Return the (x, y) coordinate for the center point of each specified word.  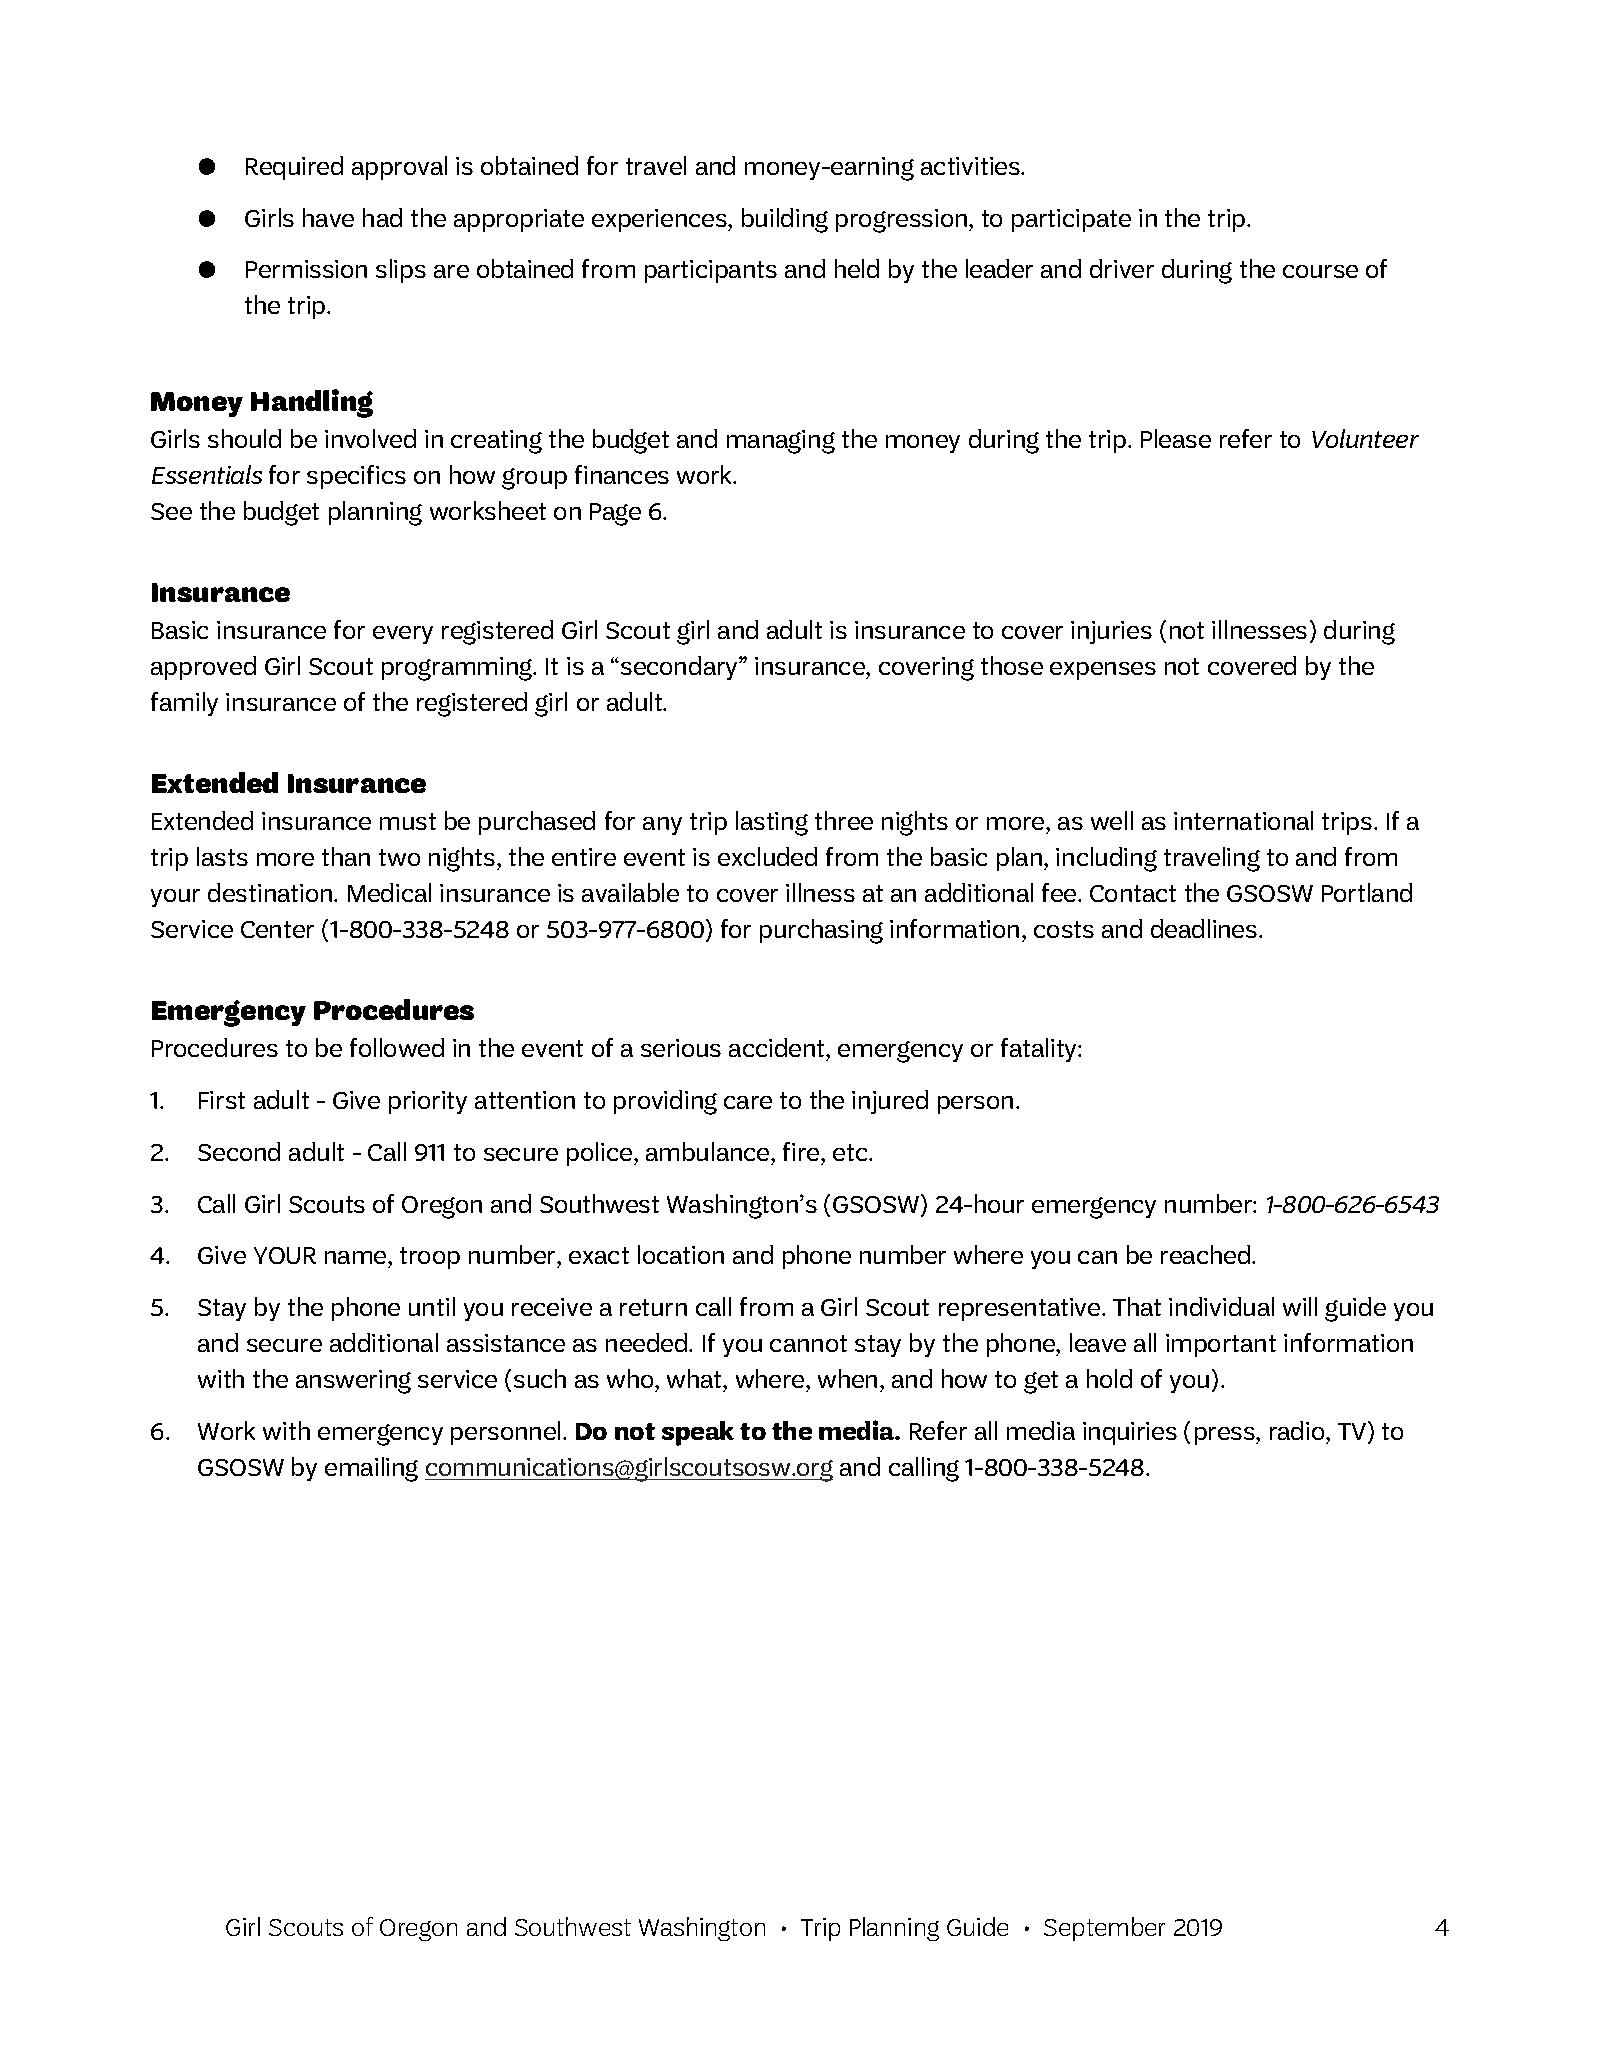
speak (698, 1433)
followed (397, 1047)
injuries (1111, 632)
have (328, 217)
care (748, 1102)
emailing (371, 1469)
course (1320, 271)
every (403, 635)
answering (353, 1382)
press (1226, 1436)
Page (615, 514)
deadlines (1205, 928)
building (785, 220)
